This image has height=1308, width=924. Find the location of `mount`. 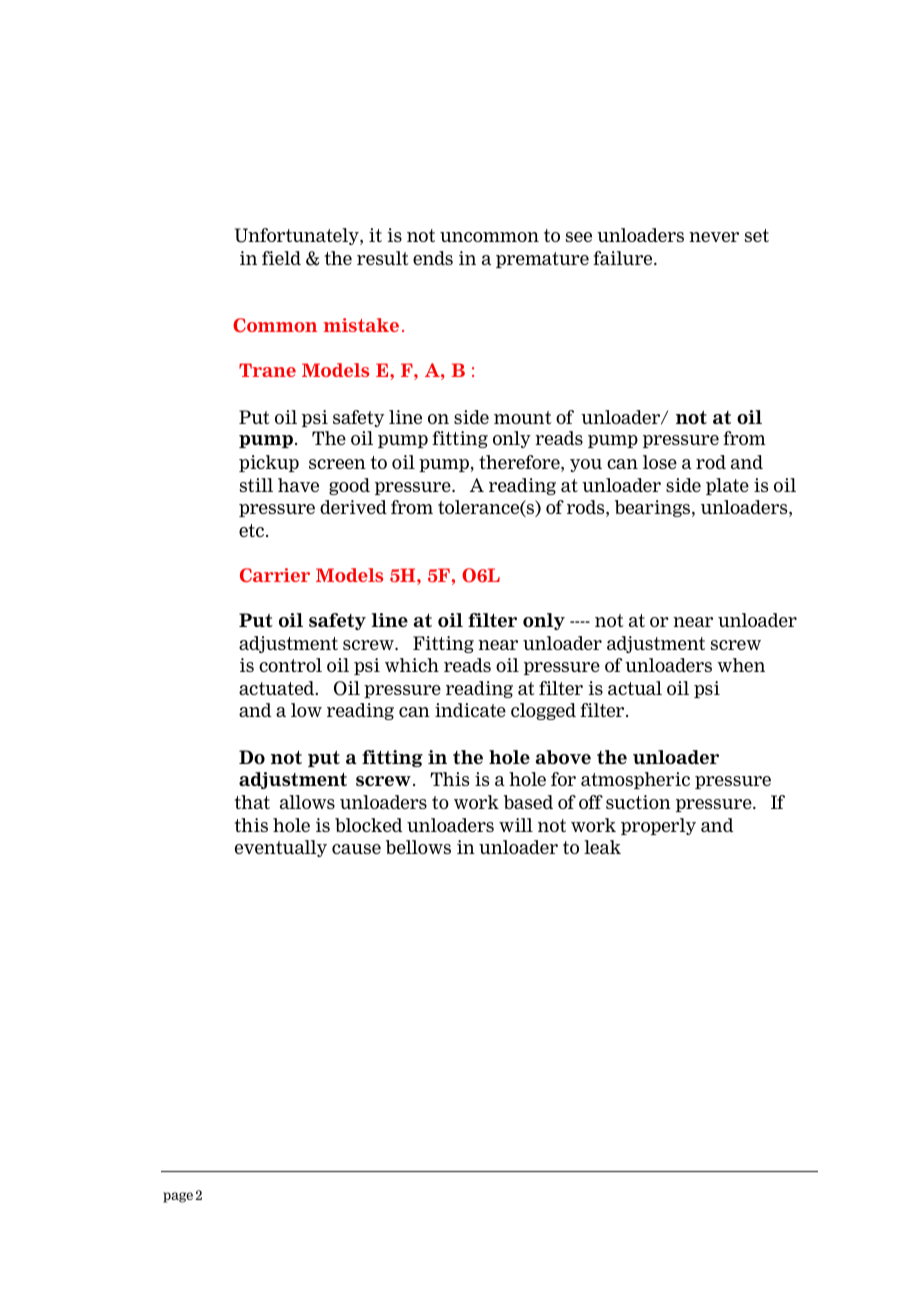

mount is located at coordinates (522, 417).
